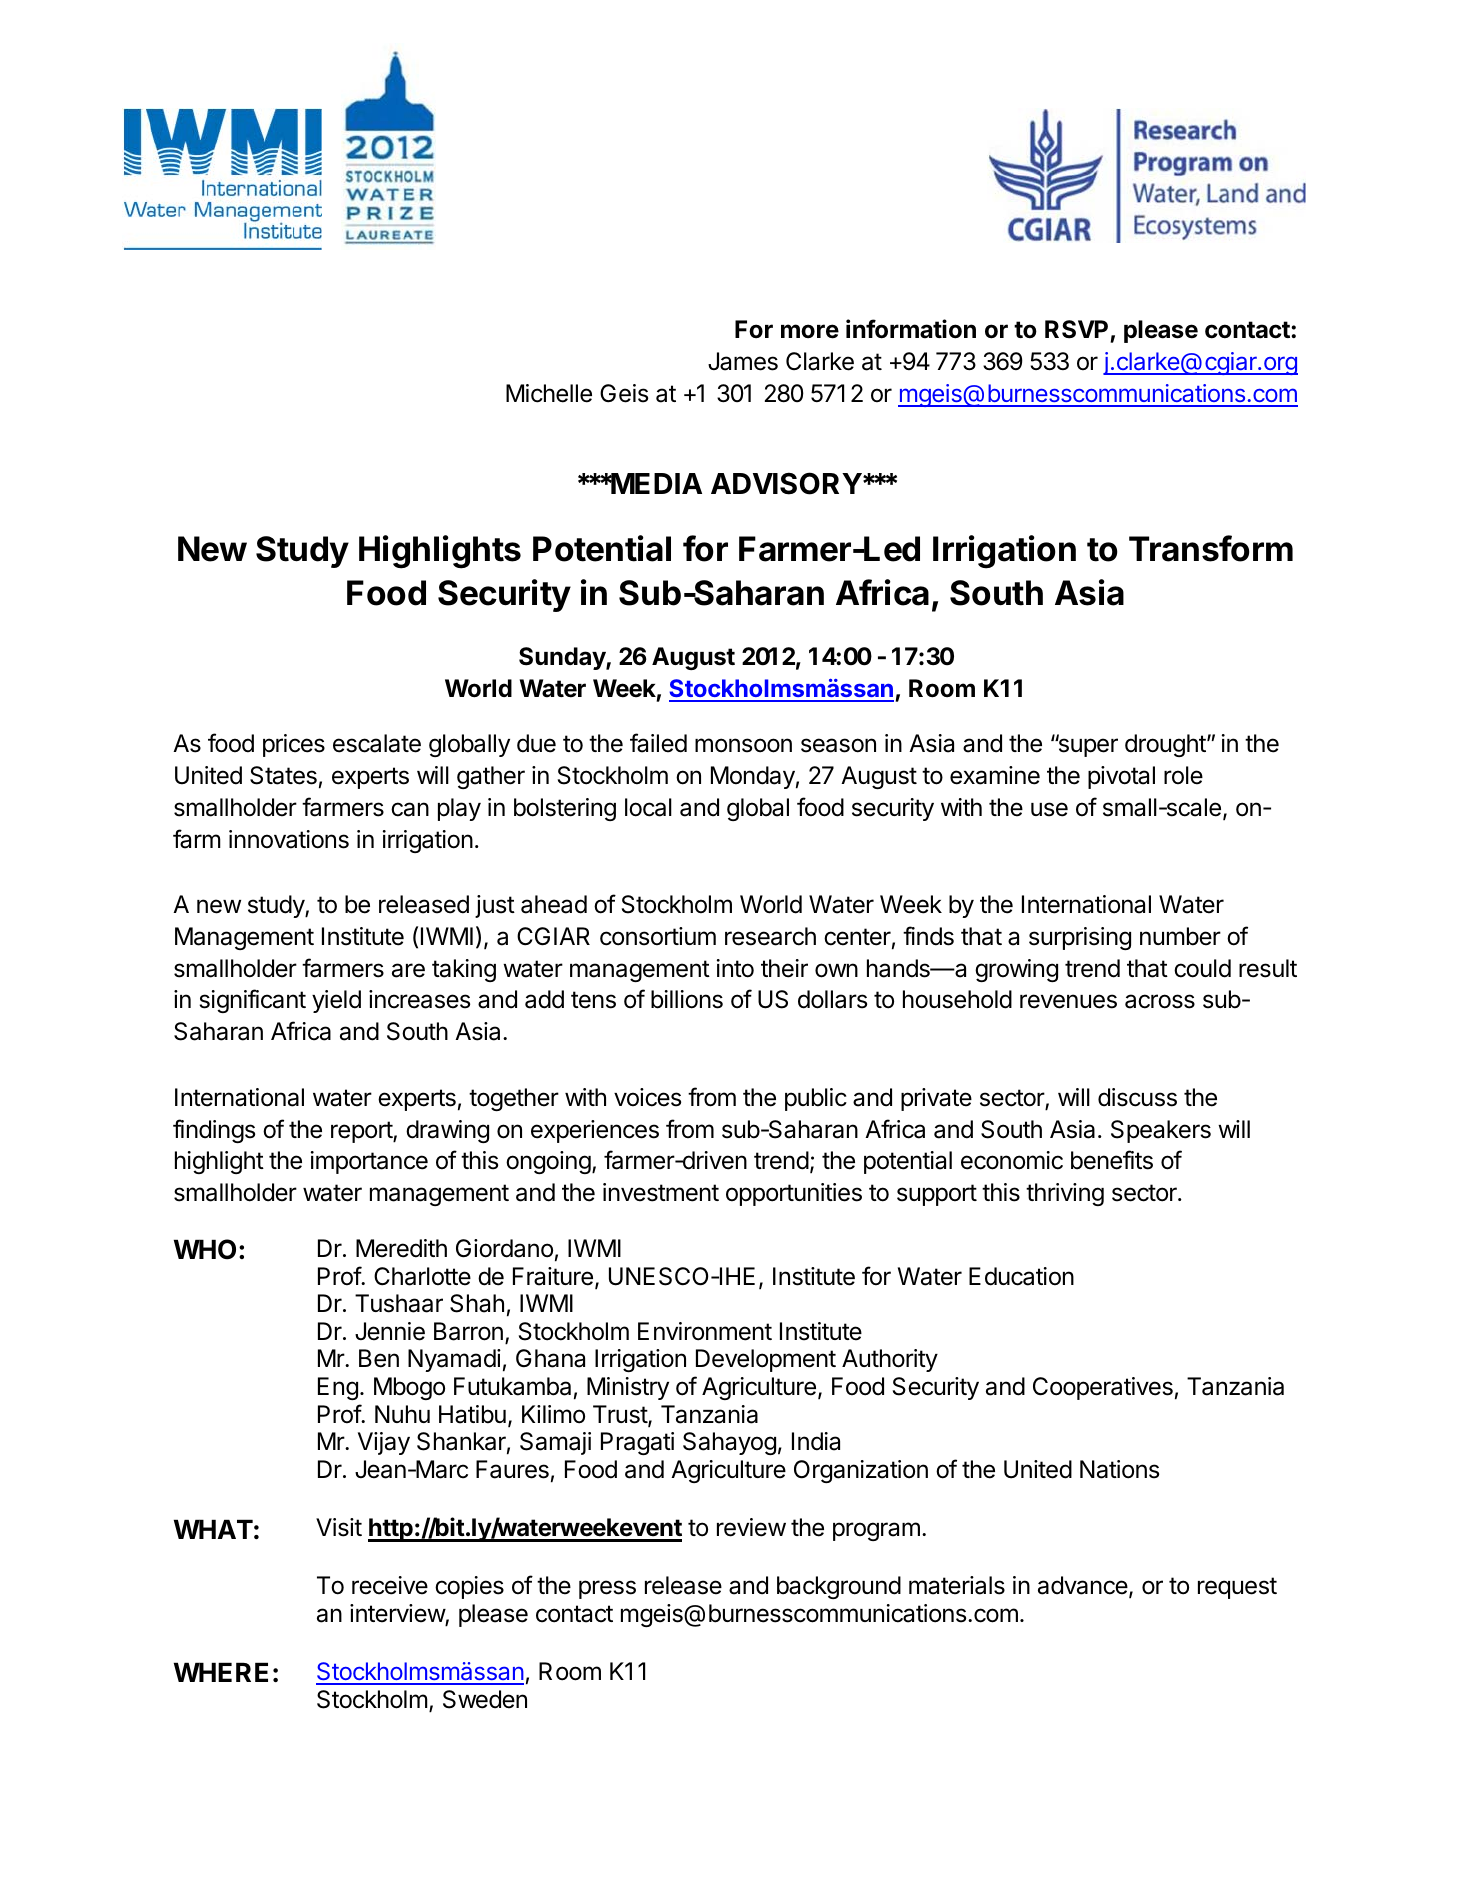  What do you see at coordinates (794, 1194) in the image?
I see `opportunities` at bounding box center [794, 1194].
